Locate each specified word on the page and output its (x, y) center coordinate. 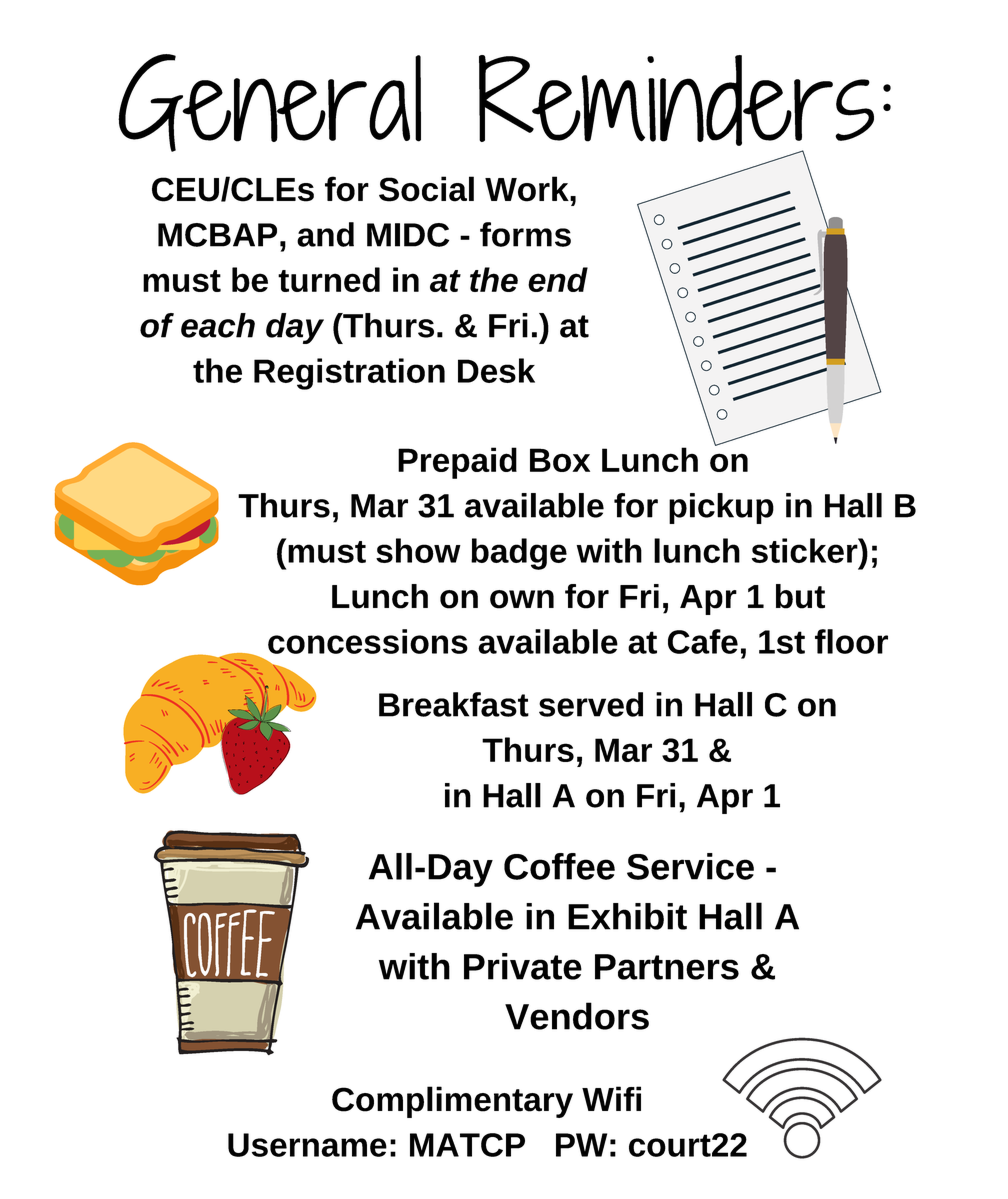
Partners (667, 967)
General (269, 103)
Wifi (611, 1098)
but (800, 596)
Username (307, 1145)
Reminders (676, 100)
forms (525, 234)
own (522, 599)
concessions (368, 641)
